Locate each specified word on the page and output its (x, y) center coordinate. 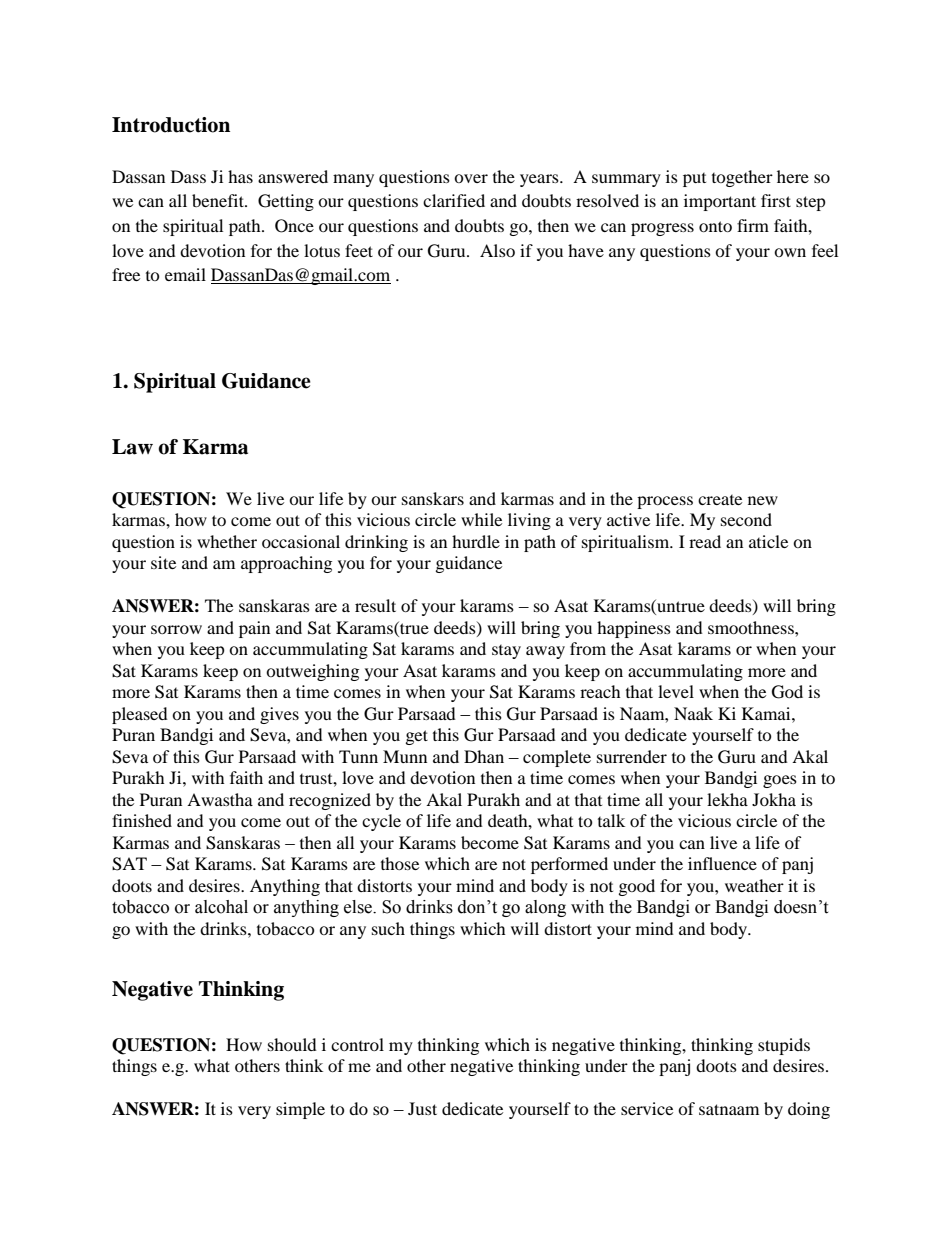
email (185, 274)
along (545, 908)
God (787, 692)
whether (227, 541)
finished (142, 820)
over (471, 178)
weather (754, 885)
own (790, 252)
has (240, 176)
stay (506, 652)
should (292, 1044)
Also (497, 250)
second (746, 519)
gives (279, 715)
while (481, 519)
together (742, 178)
